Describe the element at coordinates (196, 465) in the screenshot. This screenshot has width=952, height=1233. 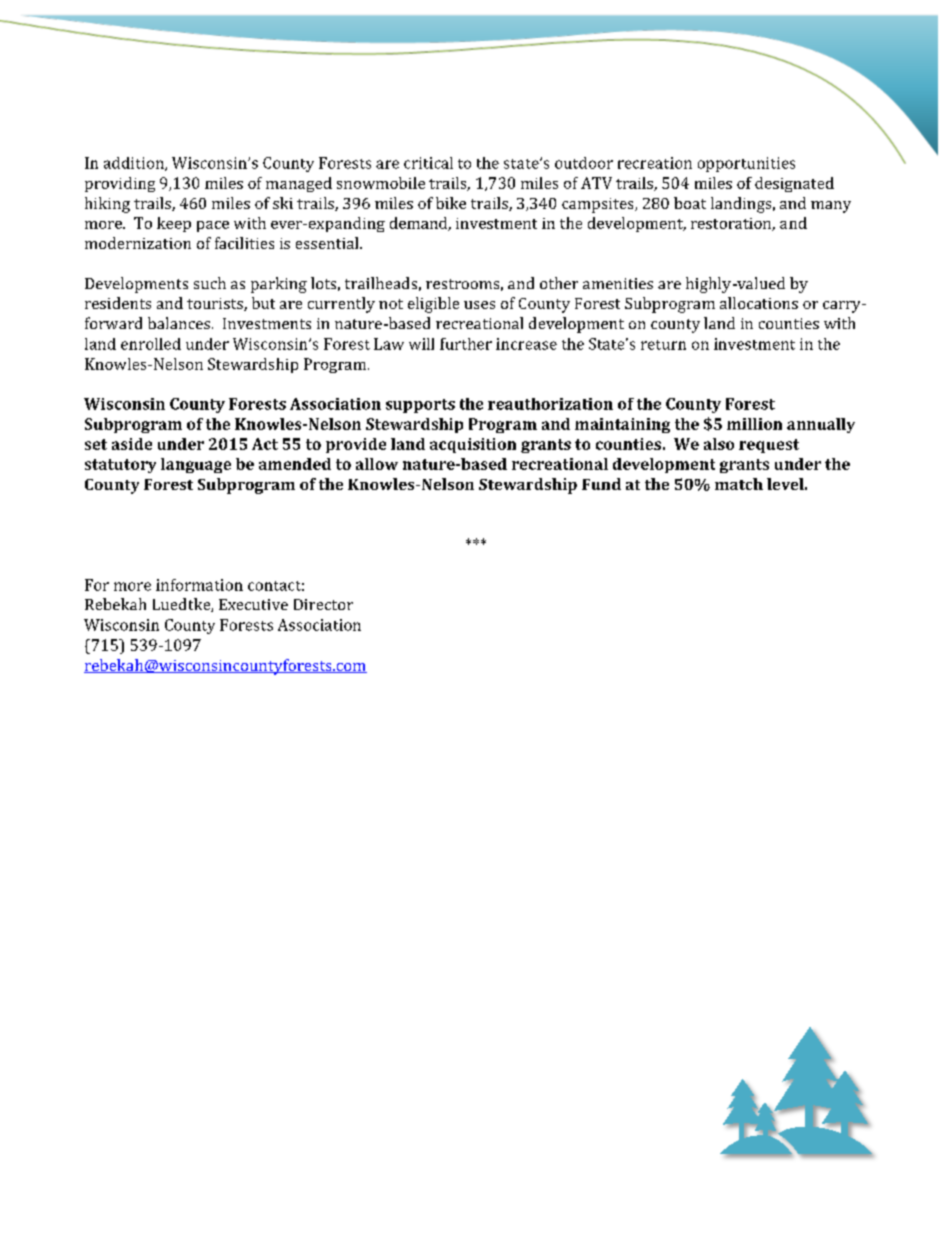
I see `language` at that location.
